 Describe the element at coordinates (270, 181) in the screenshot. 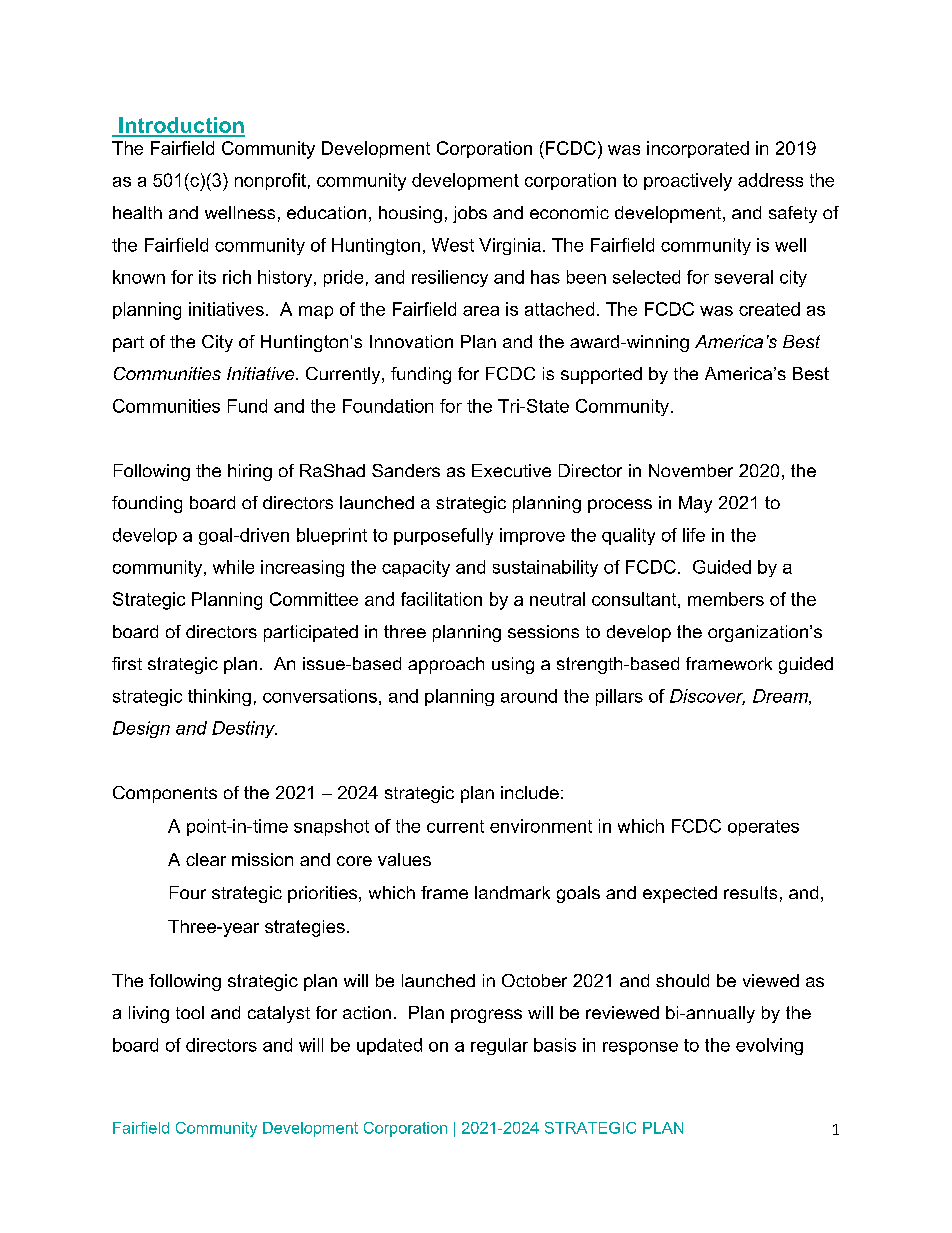

I see `nonprofit` at that location.
